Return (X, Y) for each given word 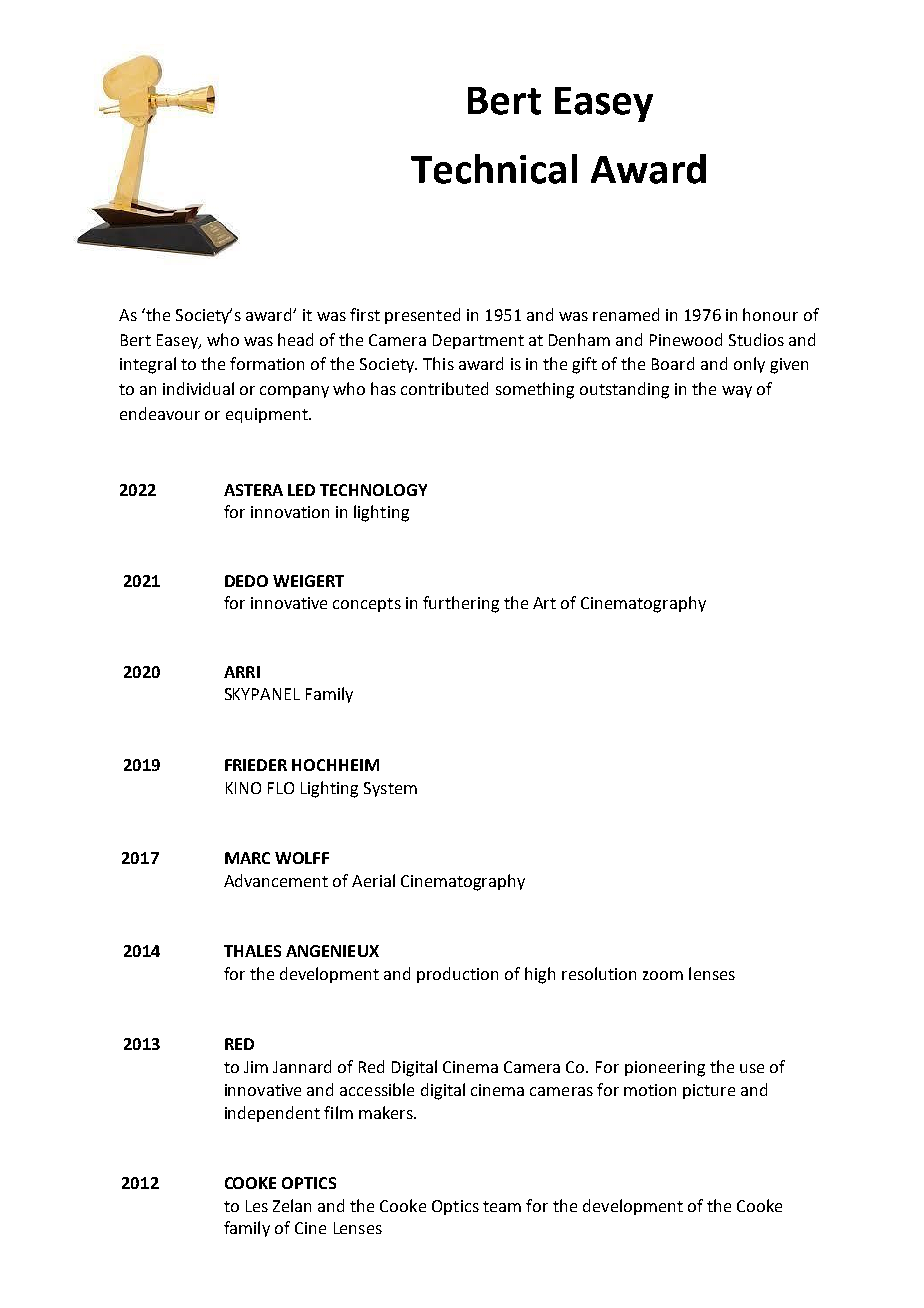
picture (709, 1091)
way (737, 392)
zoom (663, 975)
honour (770, 314)
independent (272, 1114)
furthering (461, 604)
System (390, 789)
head (295, 339)
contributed (444, 388)
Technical (494, 169)
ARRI (242, 672)
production (457, 975)
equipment (268, 415)
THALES (252, 951)
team (502, 1206)
